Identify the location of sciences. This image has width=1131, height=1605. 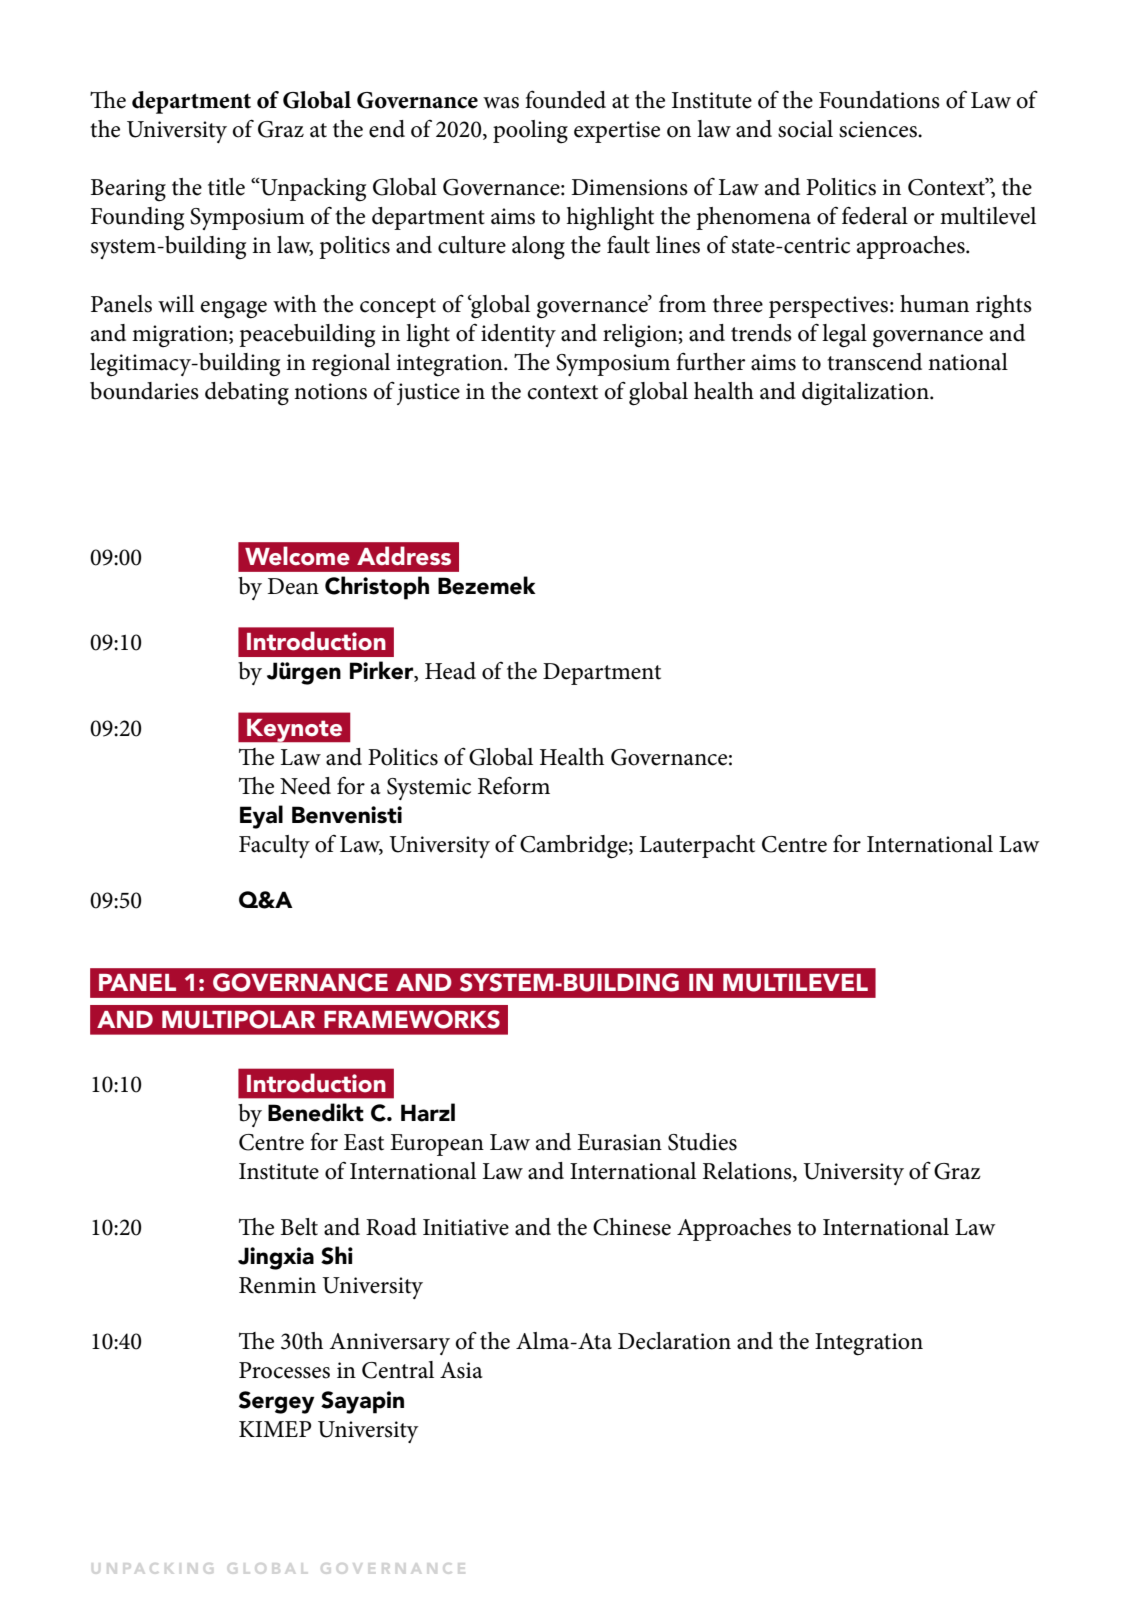
(879, 129).
